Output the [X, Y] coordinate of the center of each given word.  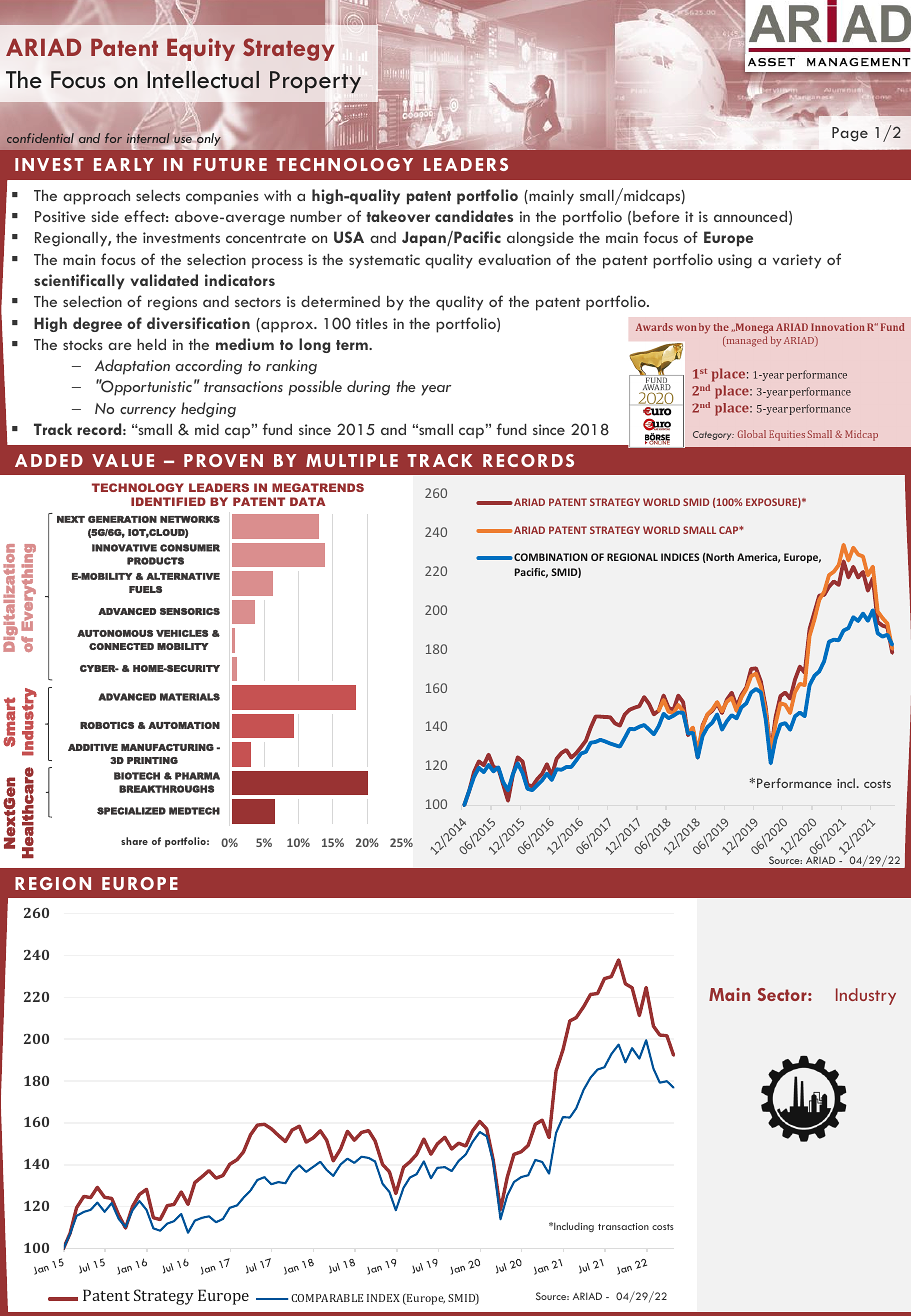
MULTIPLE [352, 460]
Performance [794, 783]
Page [850, 134]
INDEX [383, 1298]
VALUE [123, 460]
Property [315, 82]
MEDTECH [194, 811]
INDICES [680, 557]
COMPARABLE [327, 1298]
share [134, 841]
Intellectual [203, 80]
